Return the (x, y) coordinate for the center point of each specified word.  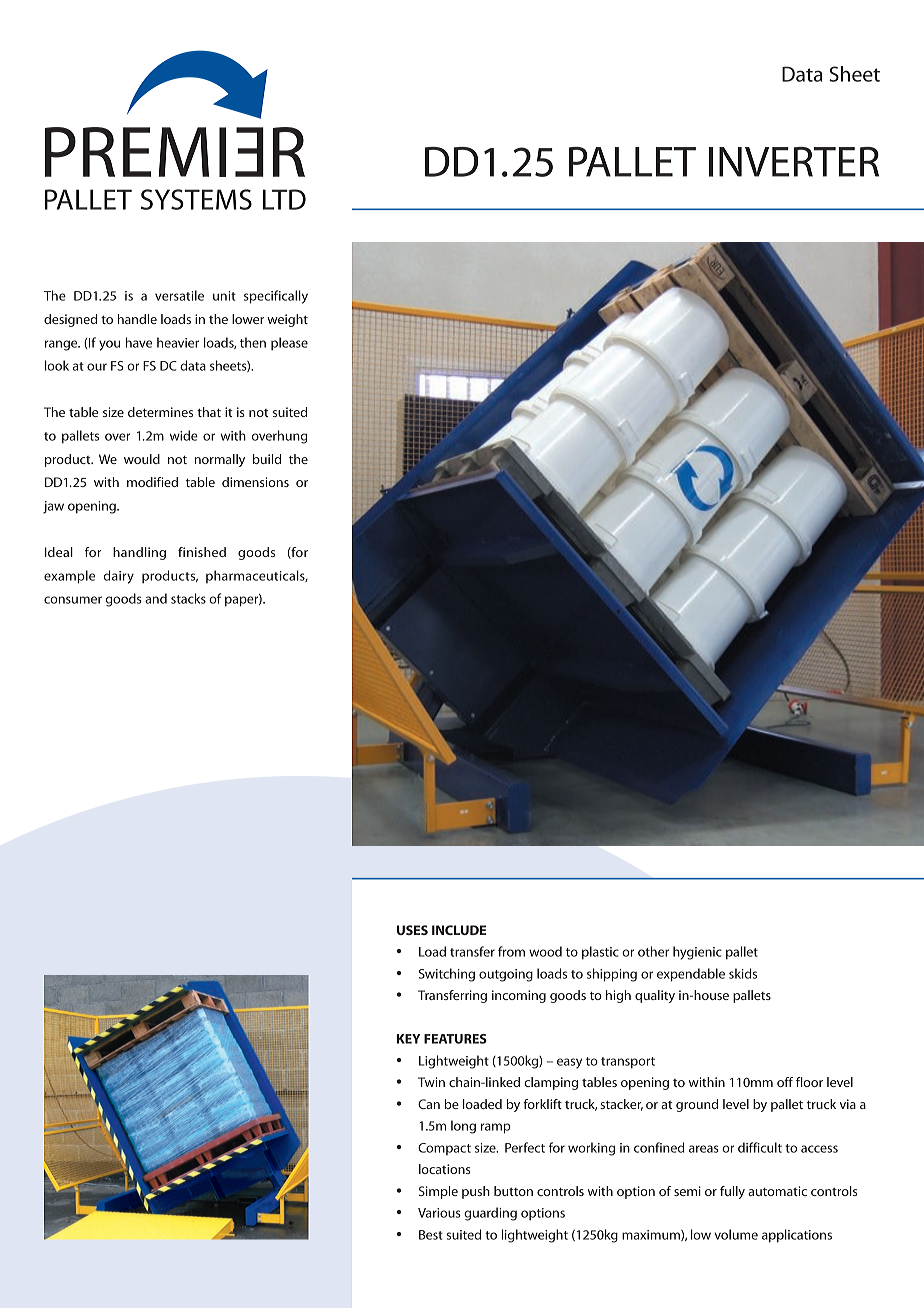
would (142, 459)
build (267, 459)
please (289, 343)
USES (412, 930)
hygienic (697, 953)
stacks (188, 598)
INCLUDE (459, 930)
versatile (179, 295)
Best (431, 1235)
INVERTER (794, 162)
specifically (276, 297)
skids (743, 973)
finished (202, 552)
